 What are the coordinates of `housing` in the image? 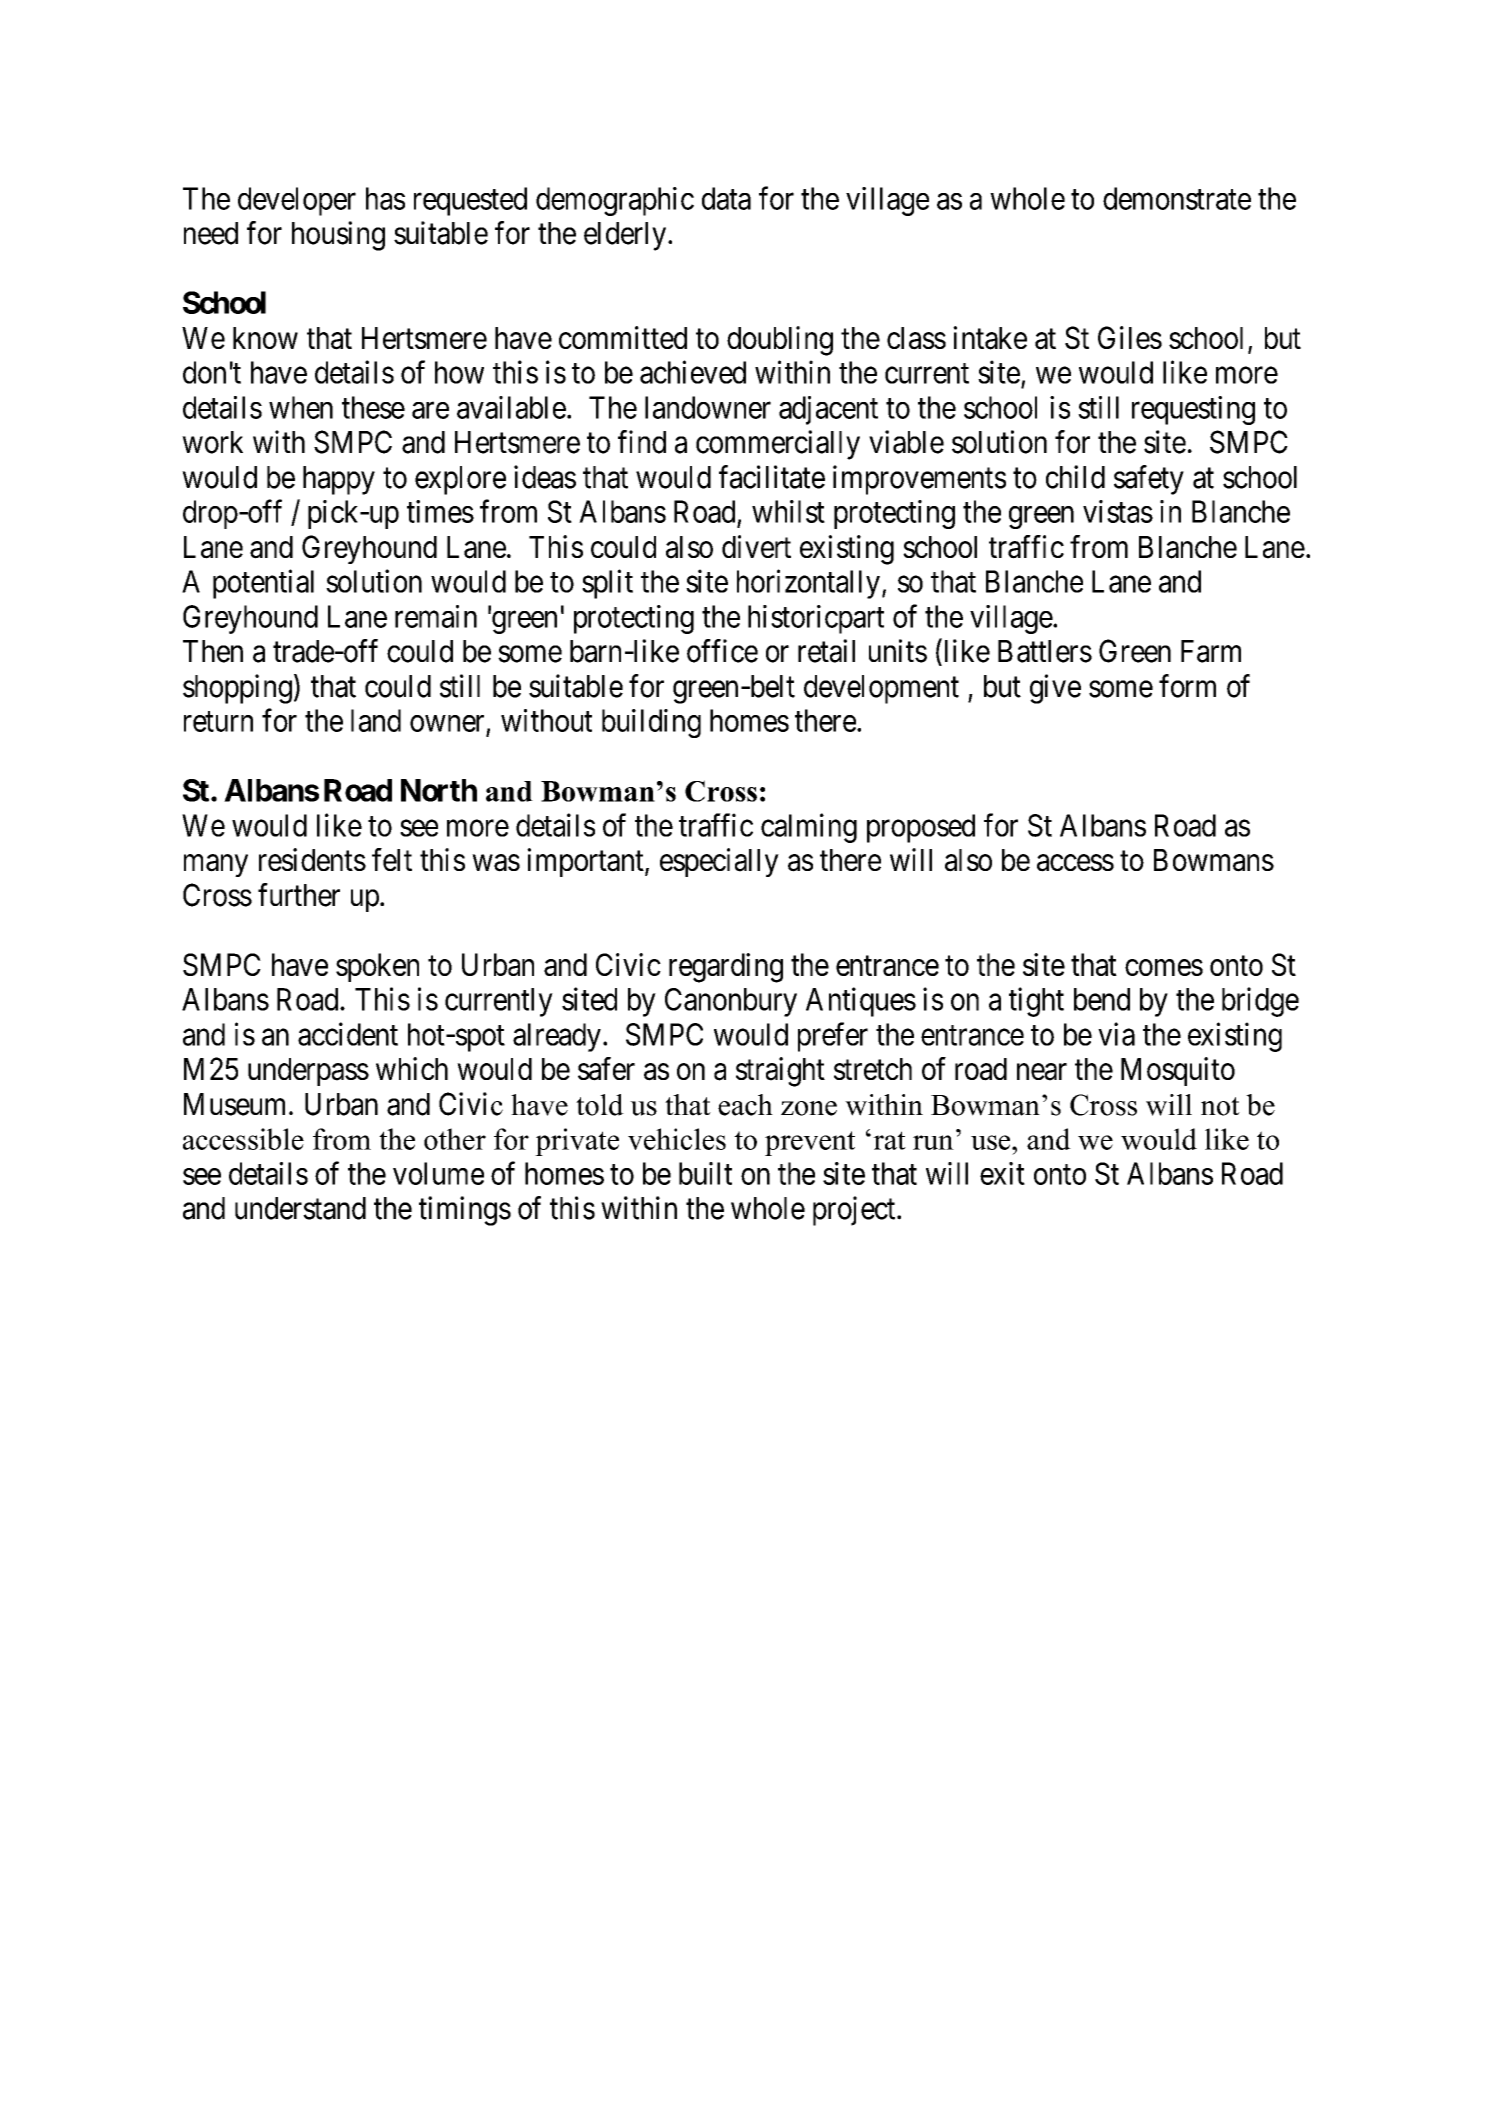 It's located at (338, 236).
